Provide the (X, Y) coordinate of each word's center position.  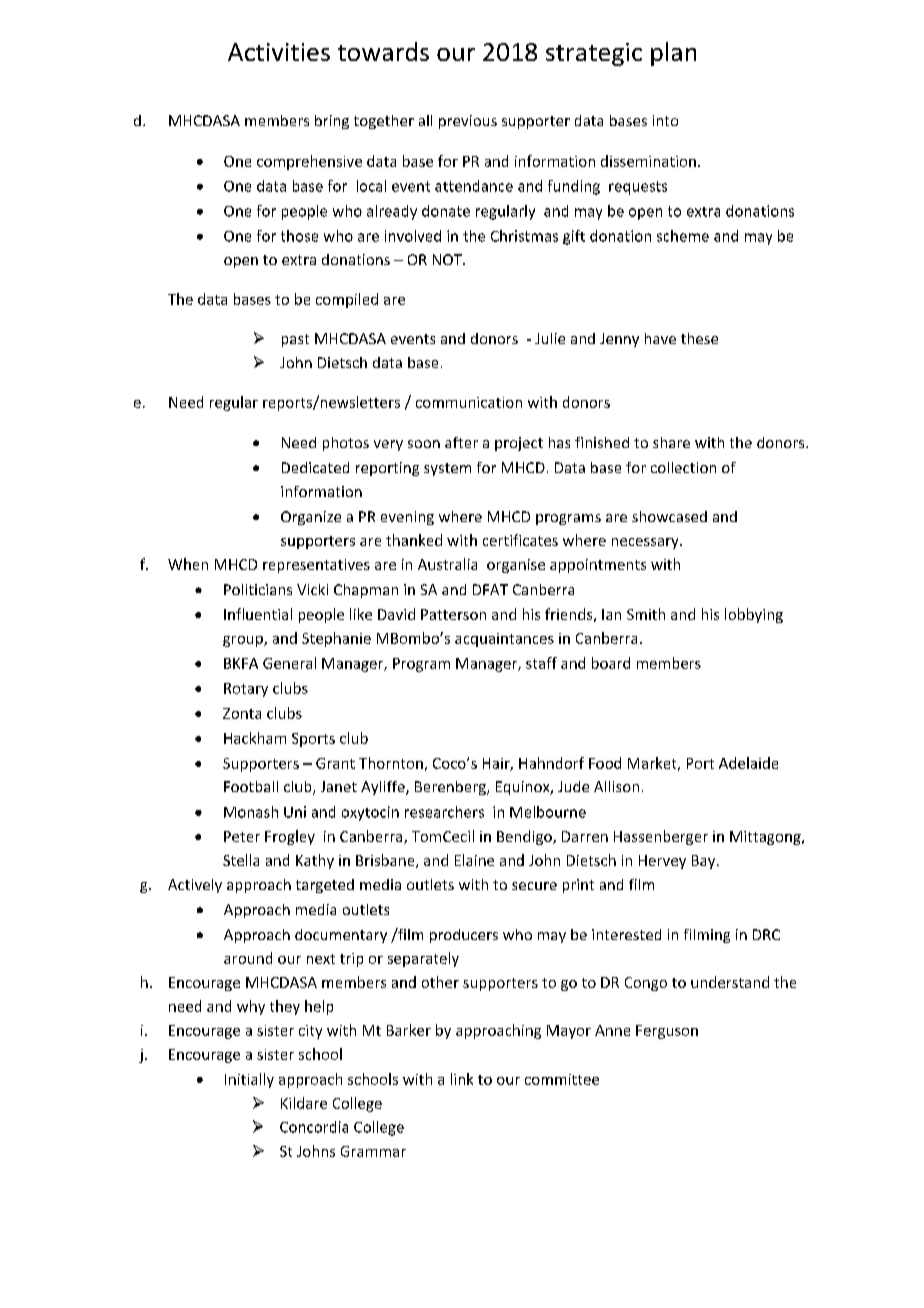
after (461, 442)
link (462, 1079)
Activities (279, 52)
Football (251, 786)
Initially (249, 1080)
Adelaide (748, 763)
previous (468, 122)
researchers (444, 812)
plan (673, 54)
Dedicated (315, 467)
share (671, 442)
